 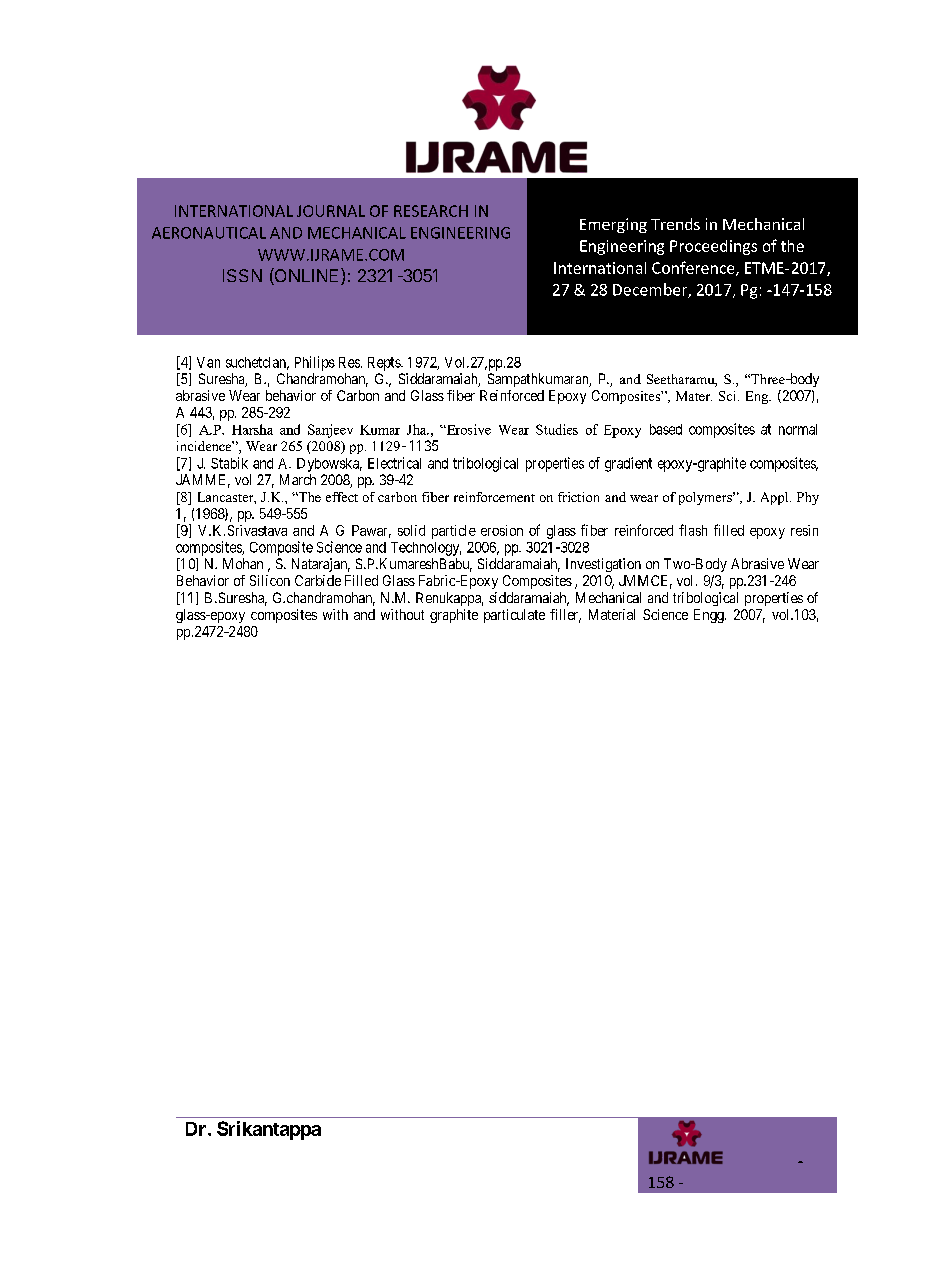 What do you see at coordinates (431, 211) in the document?
I see `RESEARCH` at bounding box center [431, 211].
